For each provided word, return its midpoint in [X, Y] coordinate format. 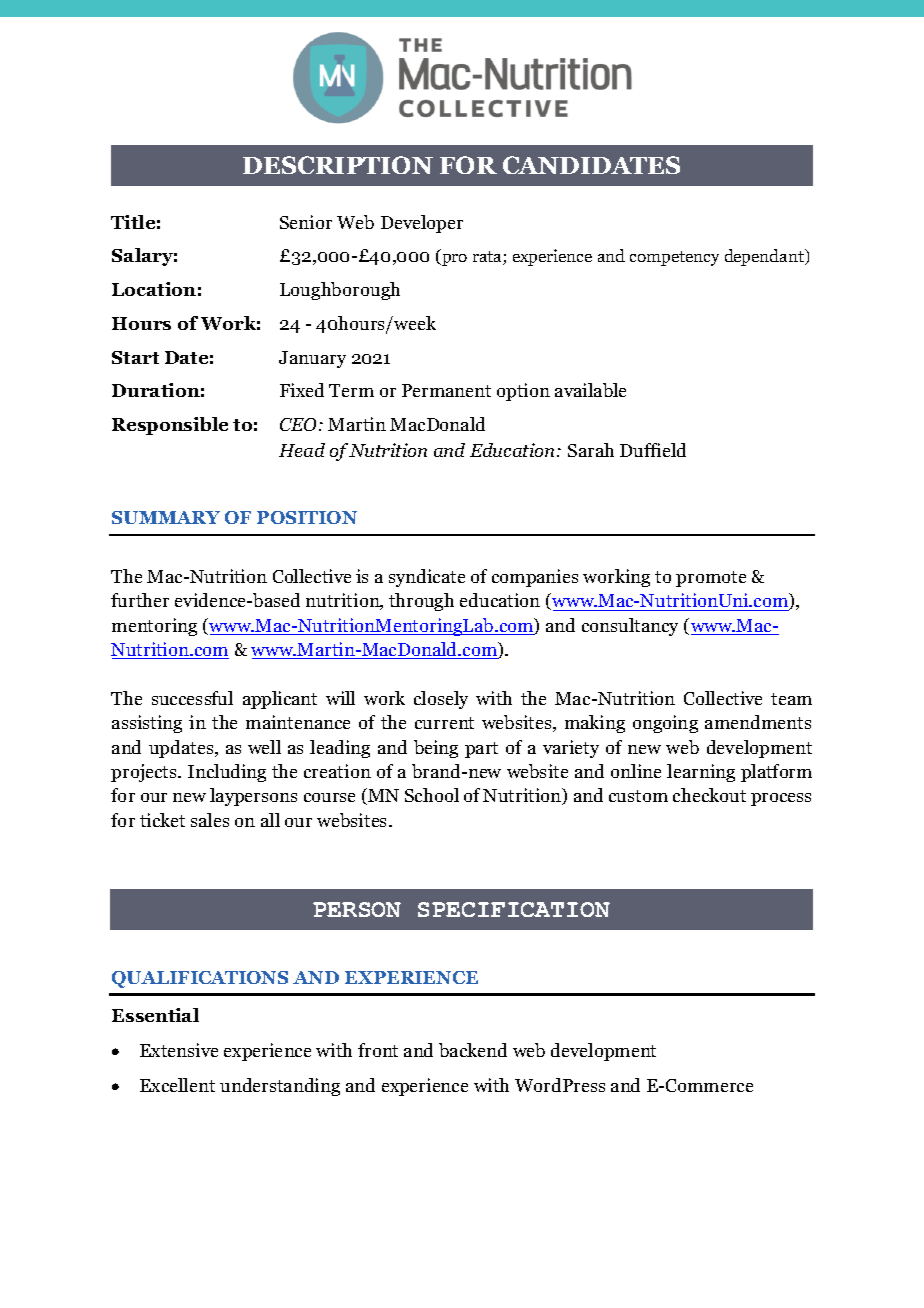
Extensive [179, 1050]
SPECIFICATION [514, 909]
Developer [422, 224]
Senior [306, 222]
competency [674, 258]
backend [473, 1050]
